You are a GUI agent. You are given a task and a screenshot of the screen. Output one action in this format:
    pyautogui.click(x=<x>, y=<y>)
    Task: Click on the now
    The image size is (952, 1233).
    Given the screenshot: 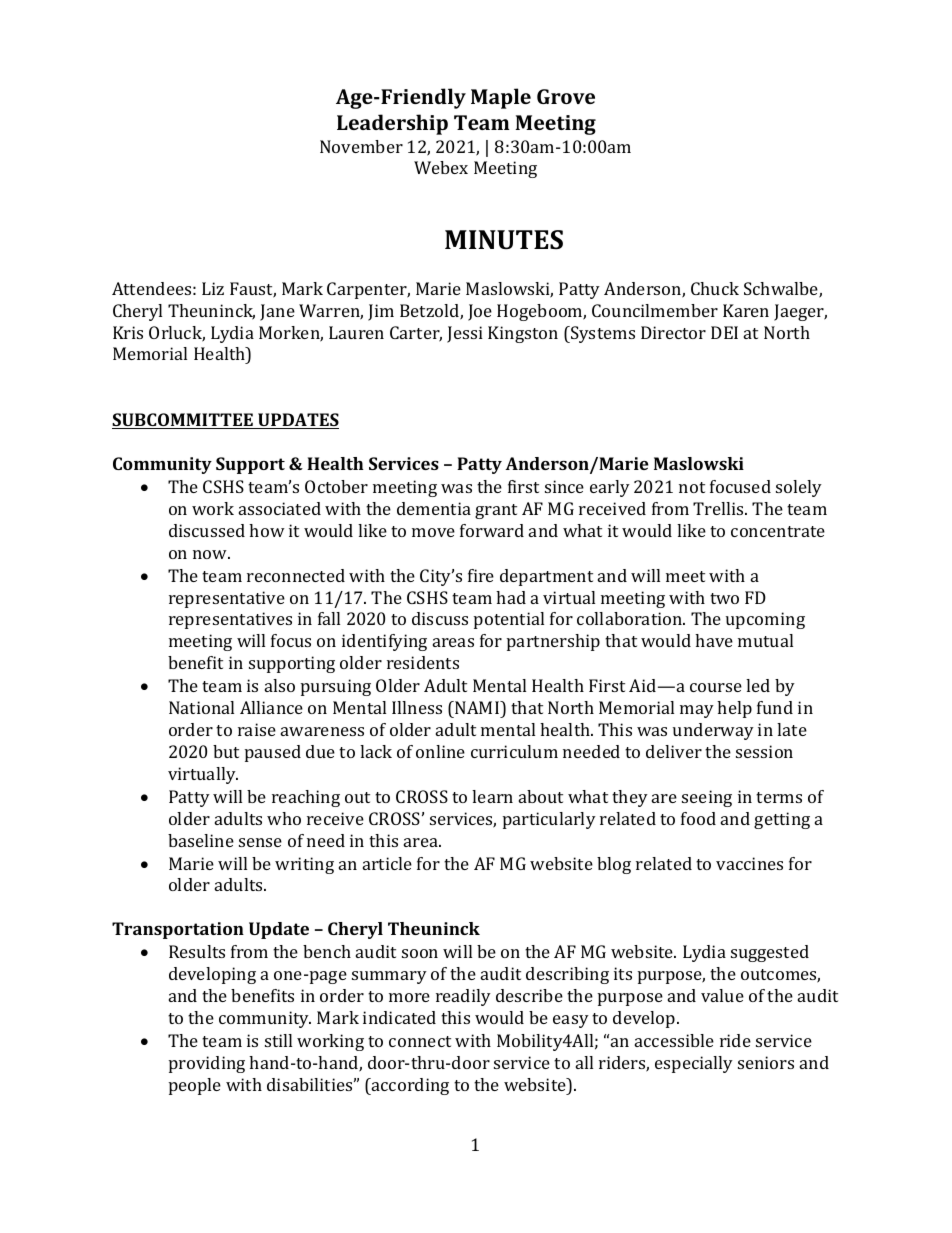 What is the action you would take?
    pyautogui.click(x=211, y=554)
